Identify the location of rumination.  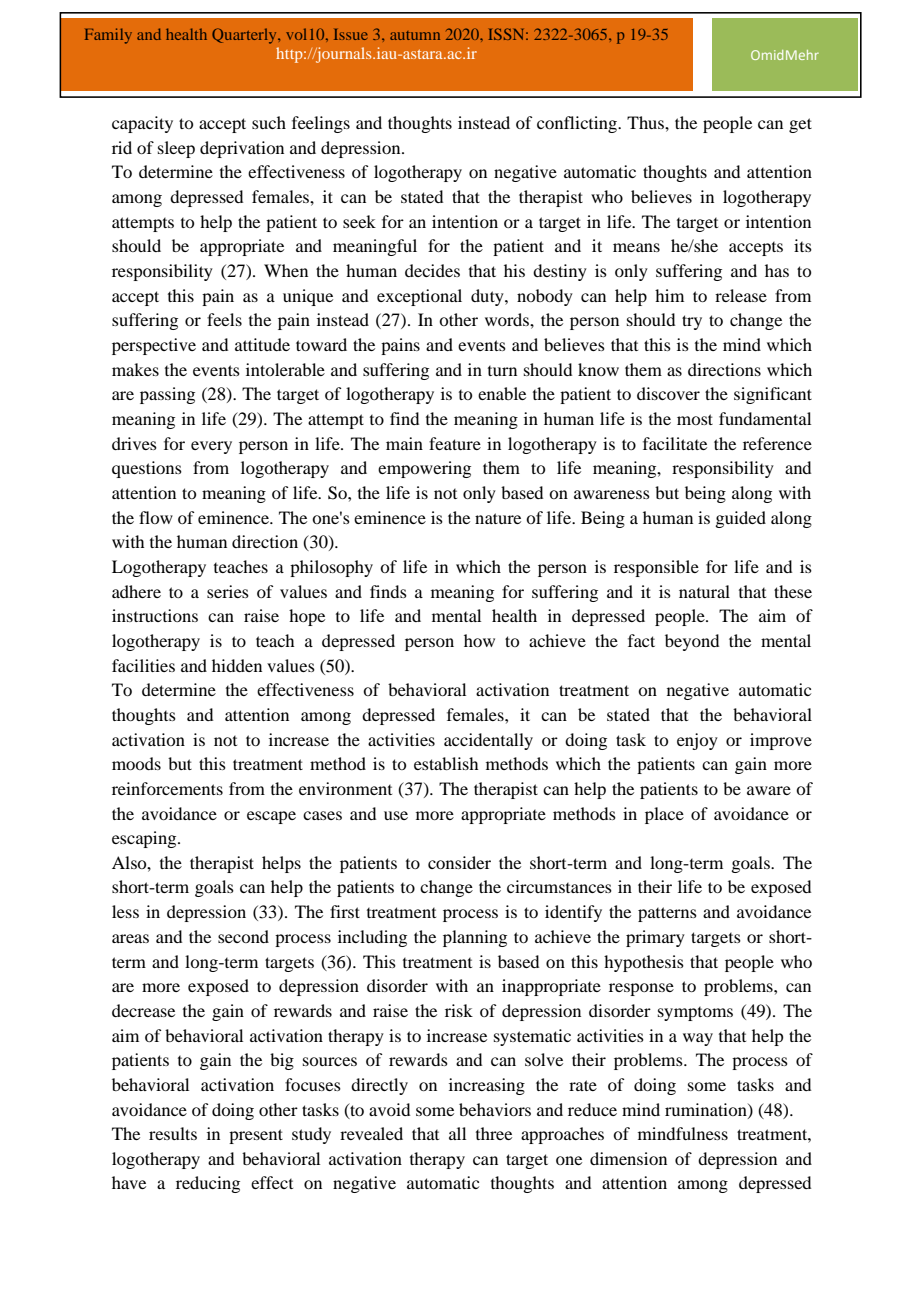
(707, 1110).
